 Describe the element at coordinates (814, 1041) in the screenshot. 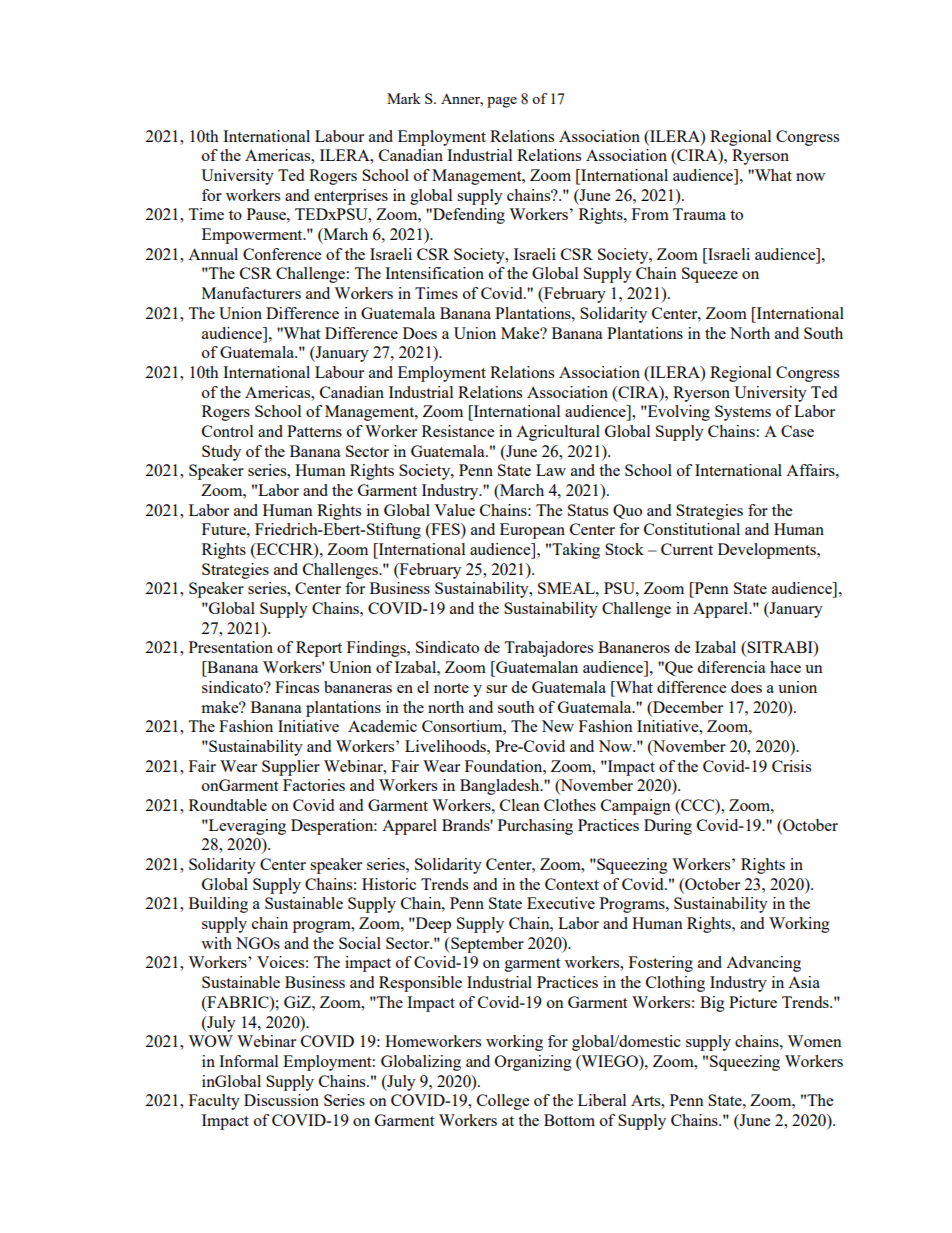

I see `Women` at that location.
